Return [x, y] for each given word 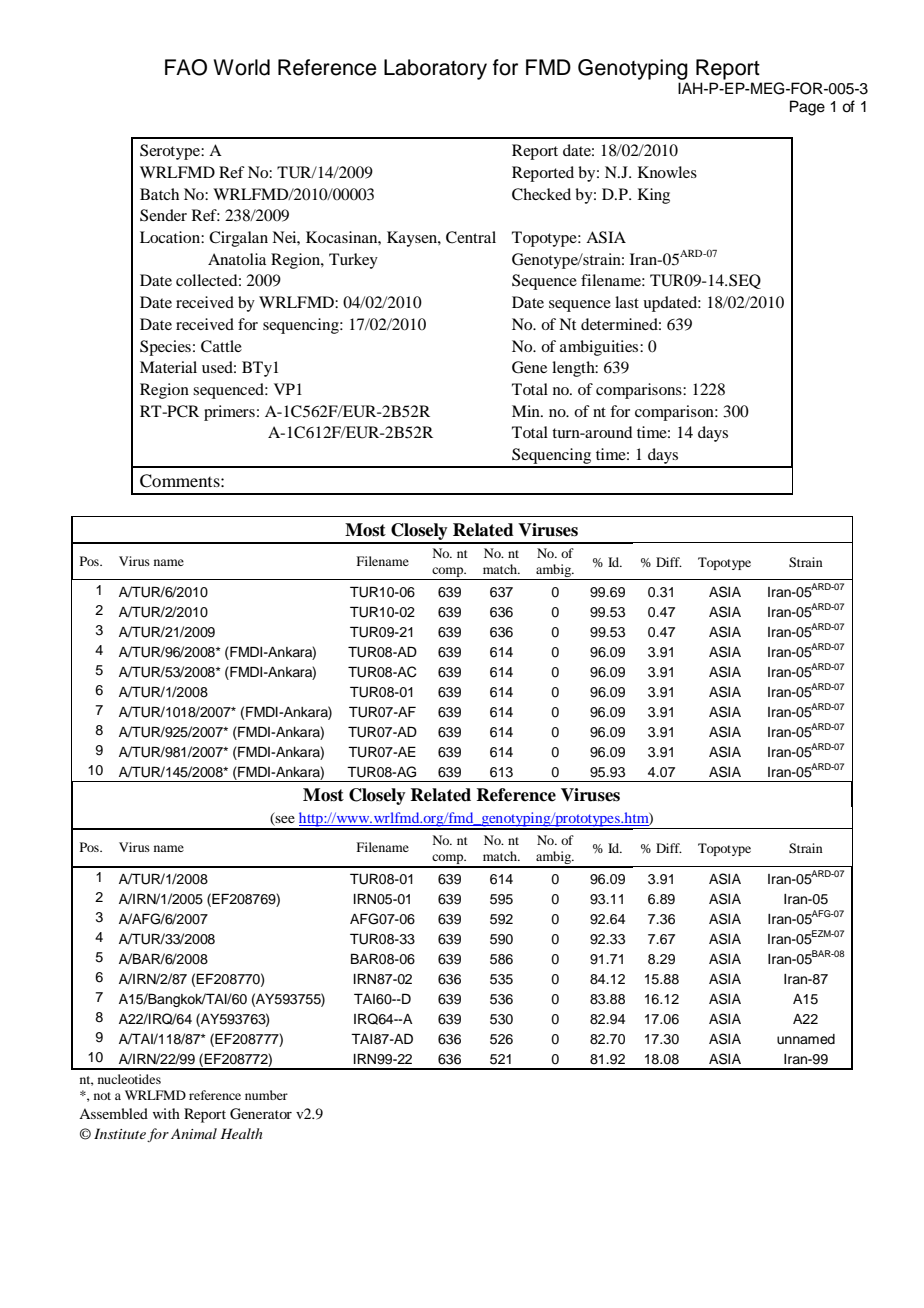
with [166, 1113]
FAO [186, 67]
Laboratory [435, 69]
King [654, 196]
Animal [194, 1133]
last [627, 302]
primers [229, 413]
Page [807, 108]
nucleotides [129, 1079]
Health [241, 1133]
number [266, 1095]
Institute [120, 1133]
